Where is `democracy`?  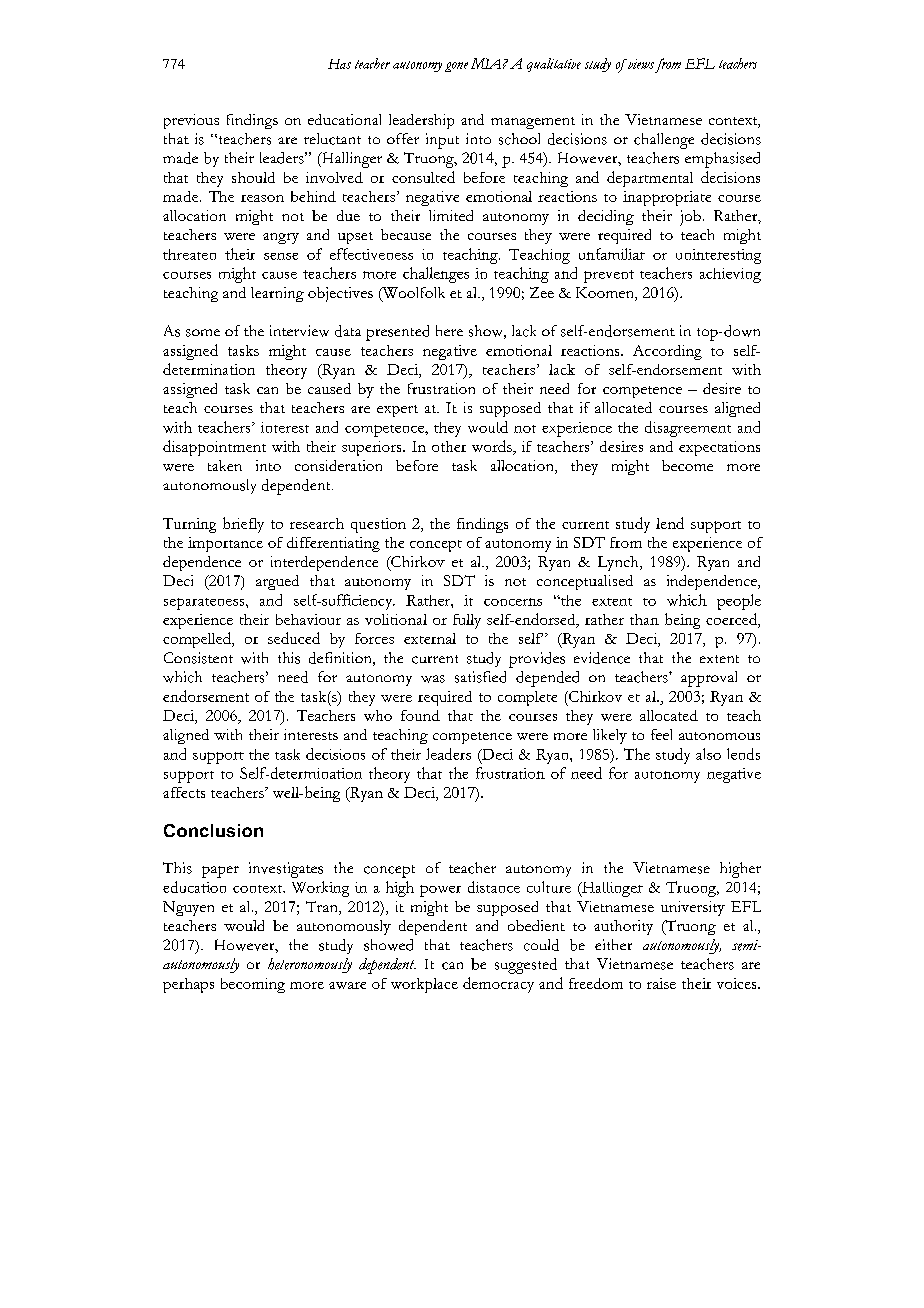 democracy is located at coordinates (498, 985).
